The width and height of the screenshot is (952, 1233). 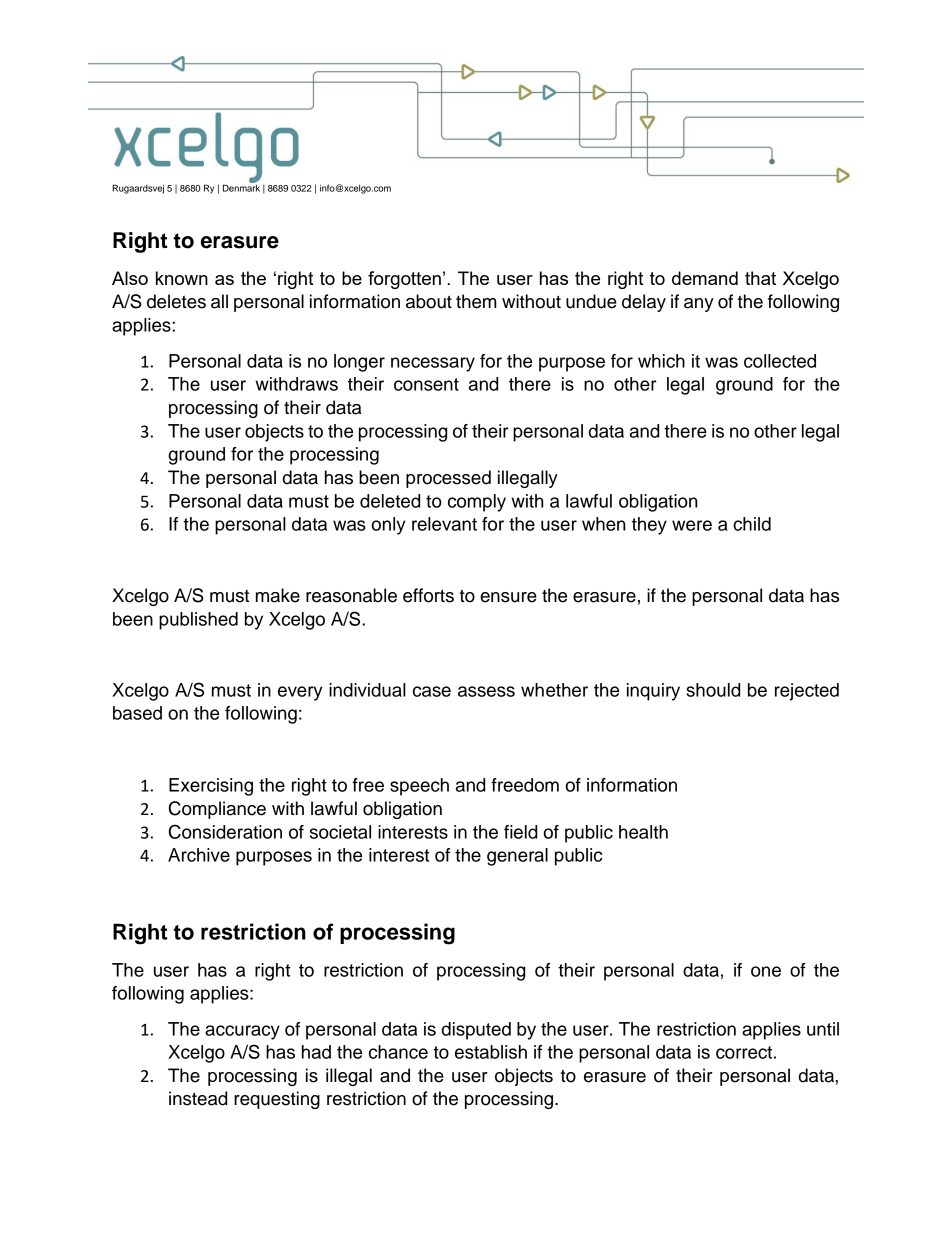 What do you see at coordinates (517, 857) in the screenshot?
I see `general` at bounding box center [517, 857].
